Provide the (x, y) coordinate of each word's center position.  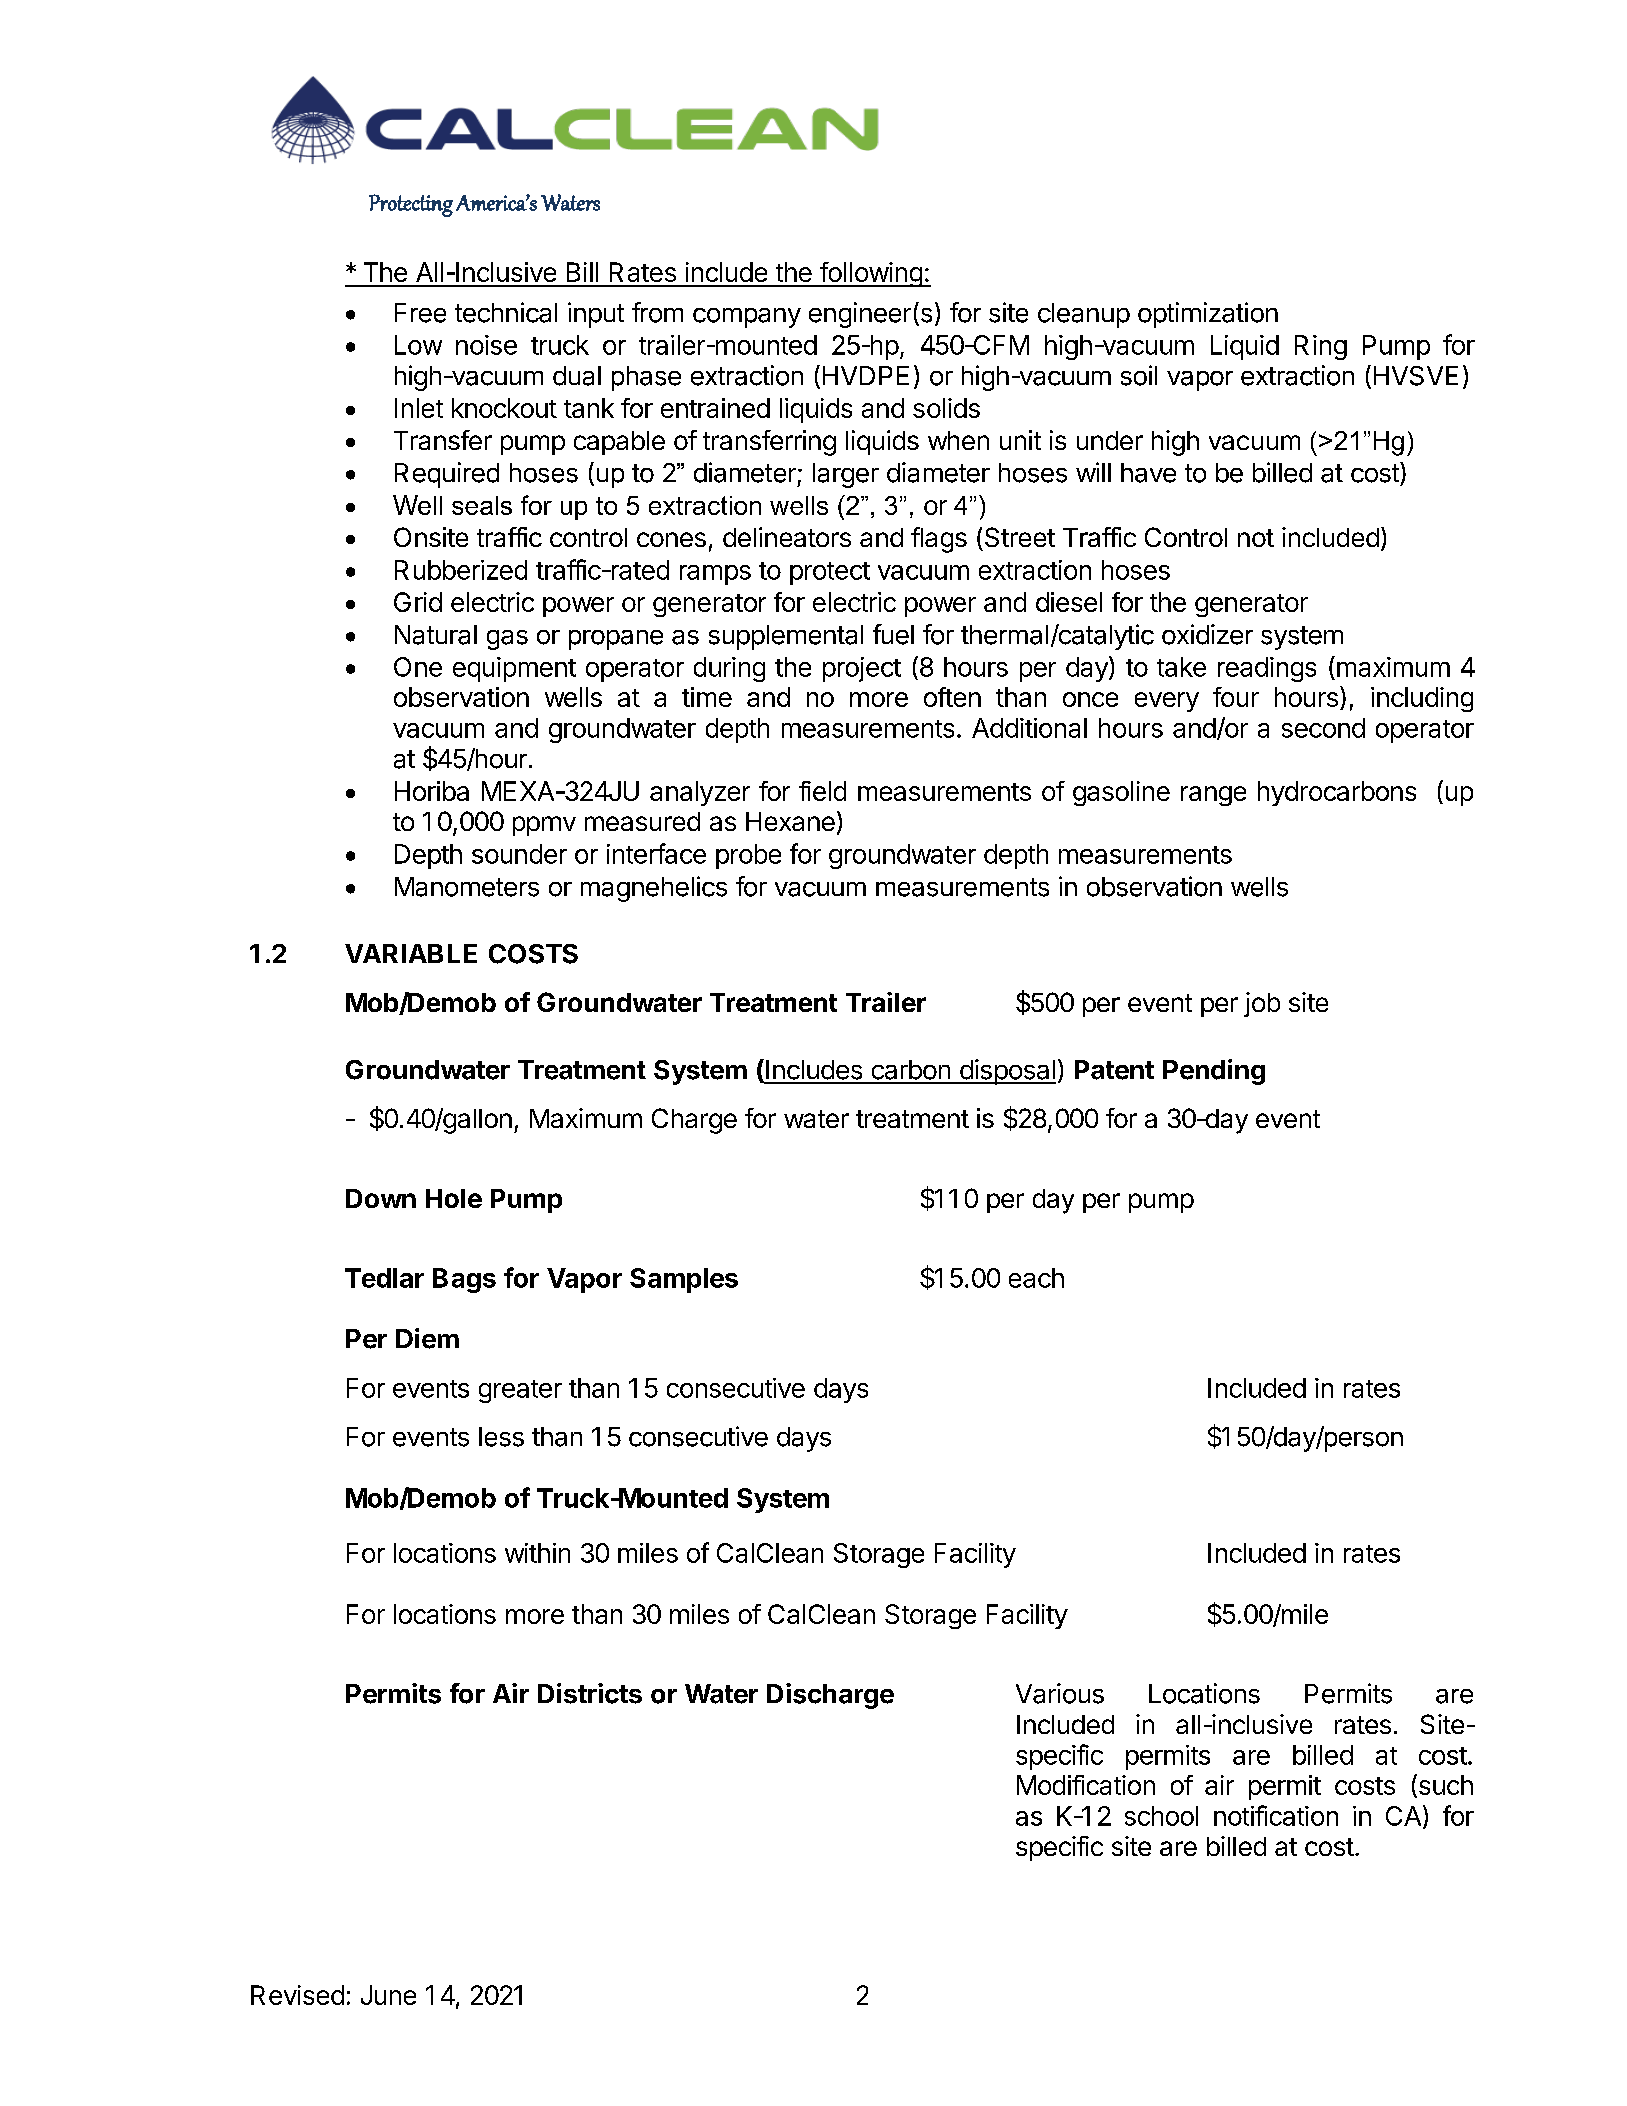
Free (420, 313)
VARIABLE (411, 953)
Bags (464, 1280)
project (862, 669)
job (1262, 1004)
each (1036, 1278)
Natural (436, 635)
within (537, 1553)
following (870, 274)
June (388, 1995)
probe (748, 856)
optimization (1208, 315)
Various (1060, 1693)
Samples (684, 1280)
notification (1276, 1815)
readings (1267, 669)
